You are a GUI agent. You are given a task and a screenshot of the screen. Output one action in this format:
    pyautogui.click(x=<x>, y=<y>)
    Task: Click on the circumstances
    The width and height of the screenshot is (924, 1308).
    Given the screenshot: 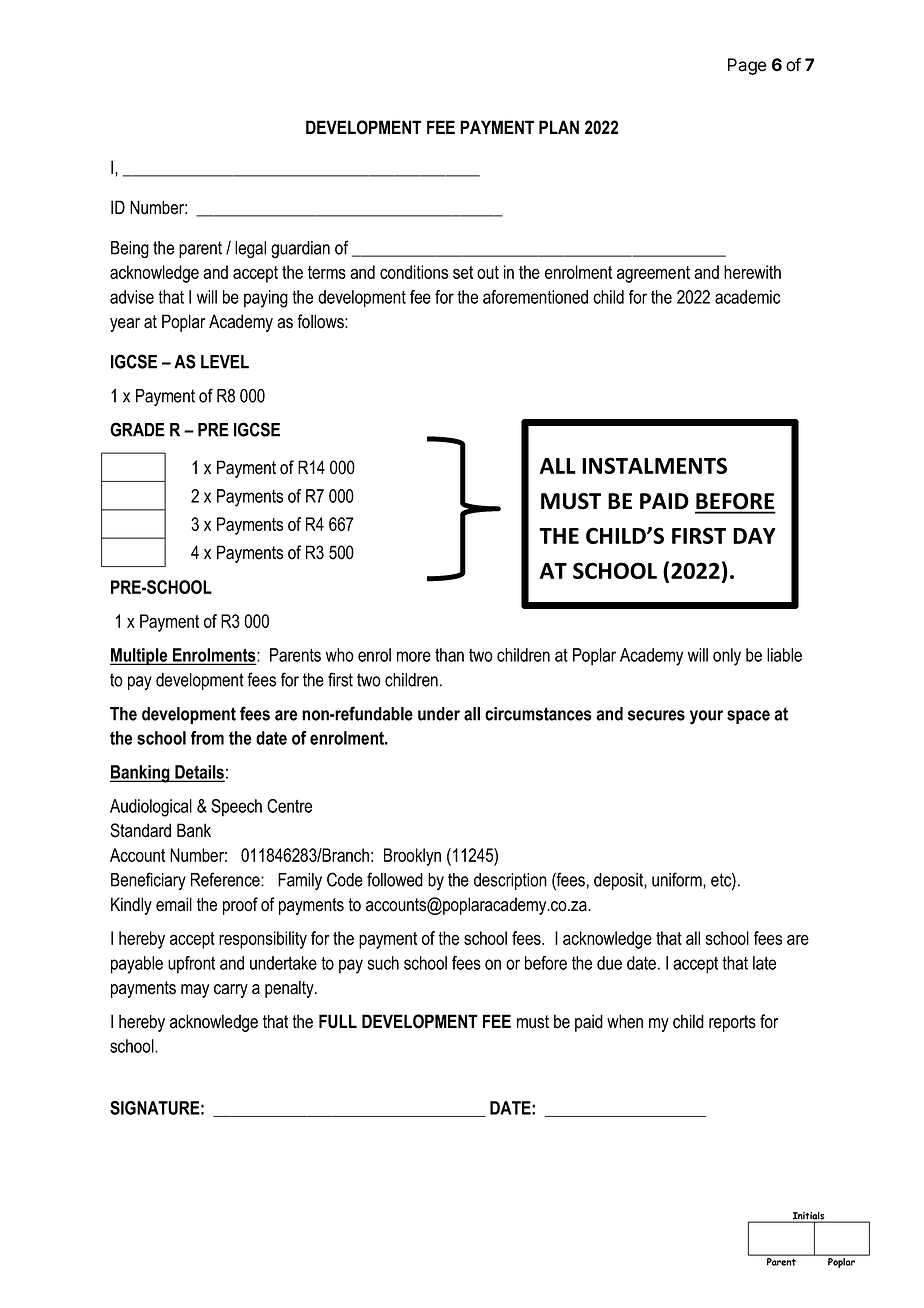 What is the action you would take?
    pyautogui.click(x=538, y=714)
